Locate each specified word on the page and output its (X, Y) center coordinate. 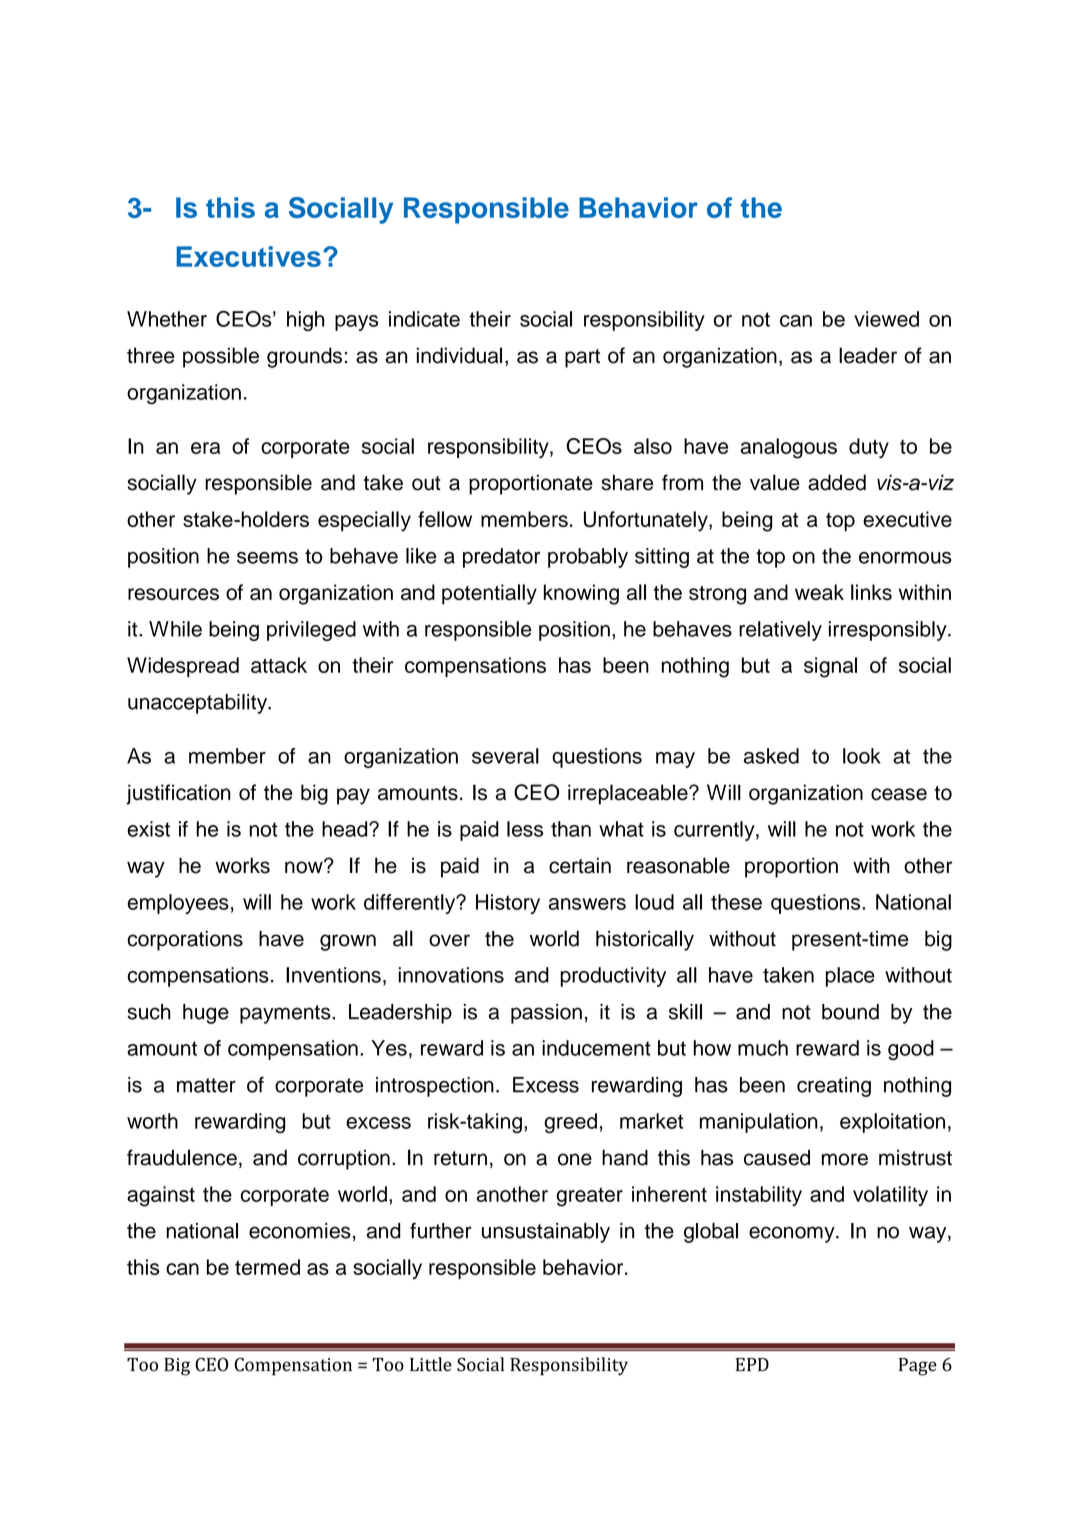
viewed (886, 319)
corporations (185, 941)
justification (178, 794)
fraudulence (182, 1157)
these (736, 902)
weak (819, 592)
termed (267, 1267)
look (862, 756)
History (508, 904)
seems (267, 558)
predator (501, 558)
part (582, 358)
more (845, 1159)
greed (570, 1123)
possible (221, 357)
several (505, 756)
